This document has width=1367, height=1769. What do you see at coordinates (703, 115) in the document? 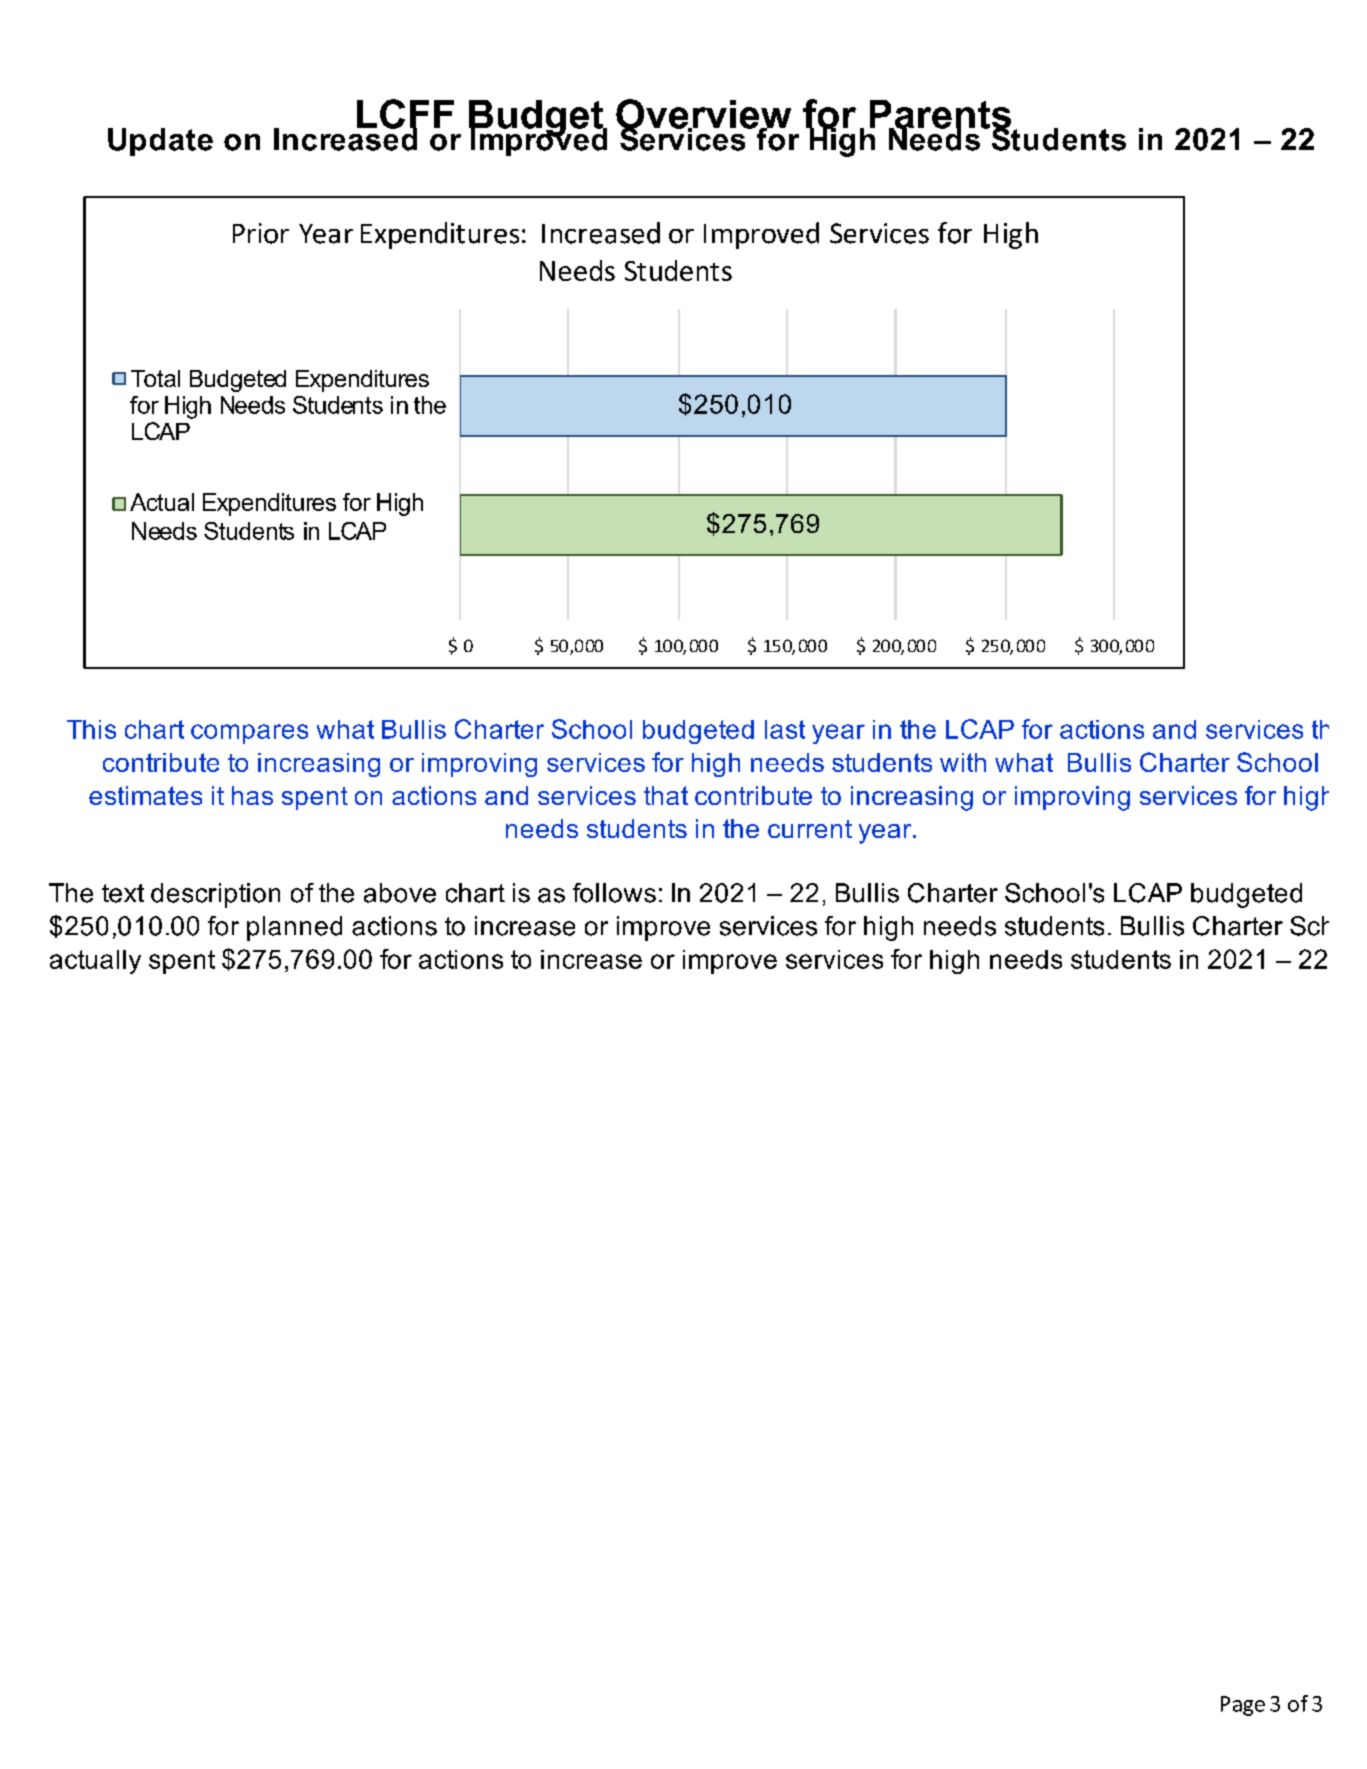
I see `Overview` at bounding box center [703, 115].
